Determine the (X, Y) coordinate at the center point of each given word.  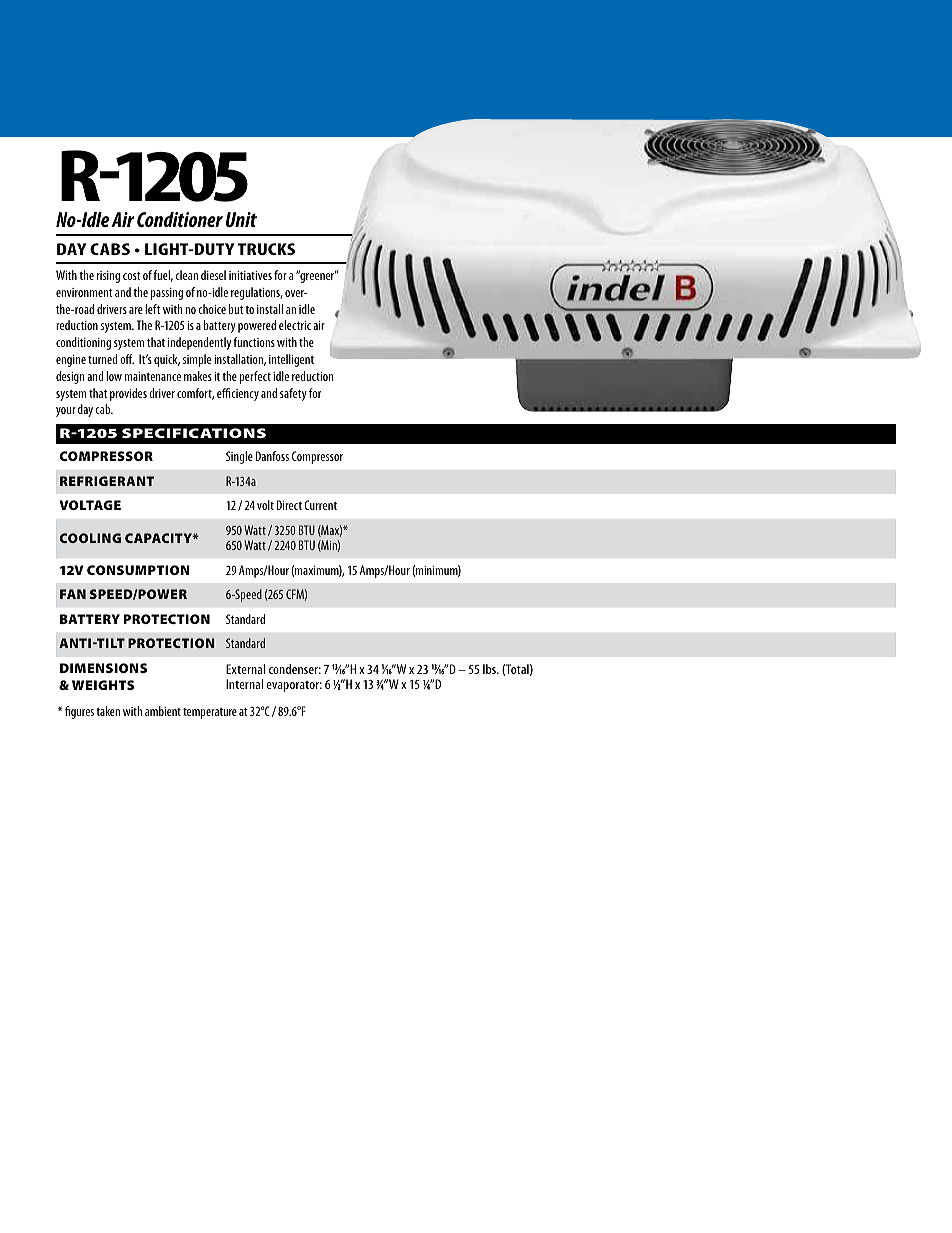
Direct (289, 505)
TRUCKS (266, 249)
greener (317, 277)
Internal (244, 684)
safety (293, 394)
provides (128, 394)
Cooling (90, 538)
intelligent (291, 360)
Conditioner (180, 219)
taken (108, 711)
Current (320, 505)
